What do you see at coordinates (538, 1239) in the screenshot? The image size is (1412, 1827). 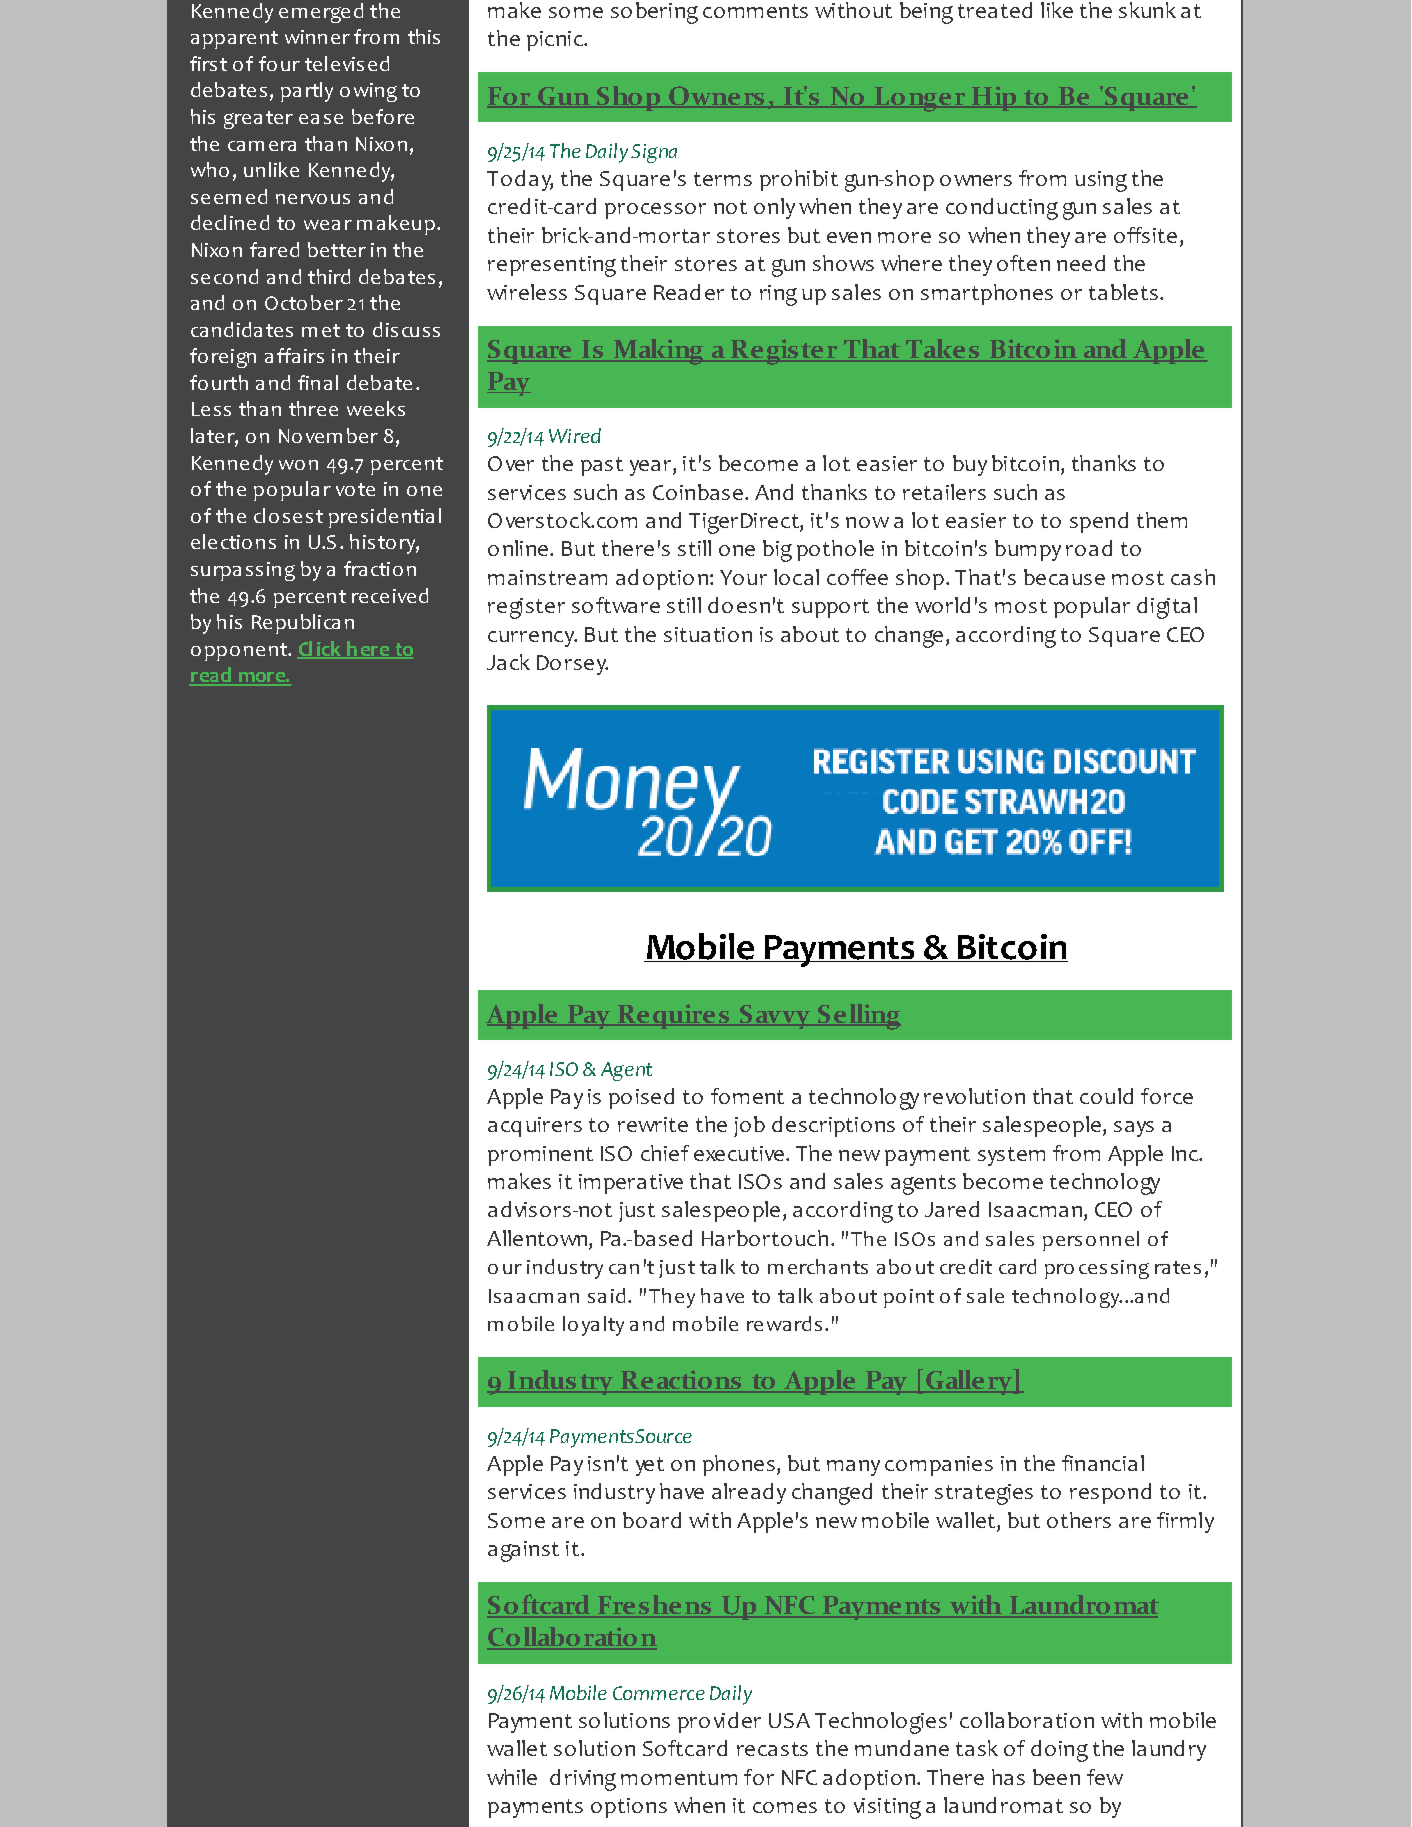 I see `Allentown` at bounding box center [538, 1239].
